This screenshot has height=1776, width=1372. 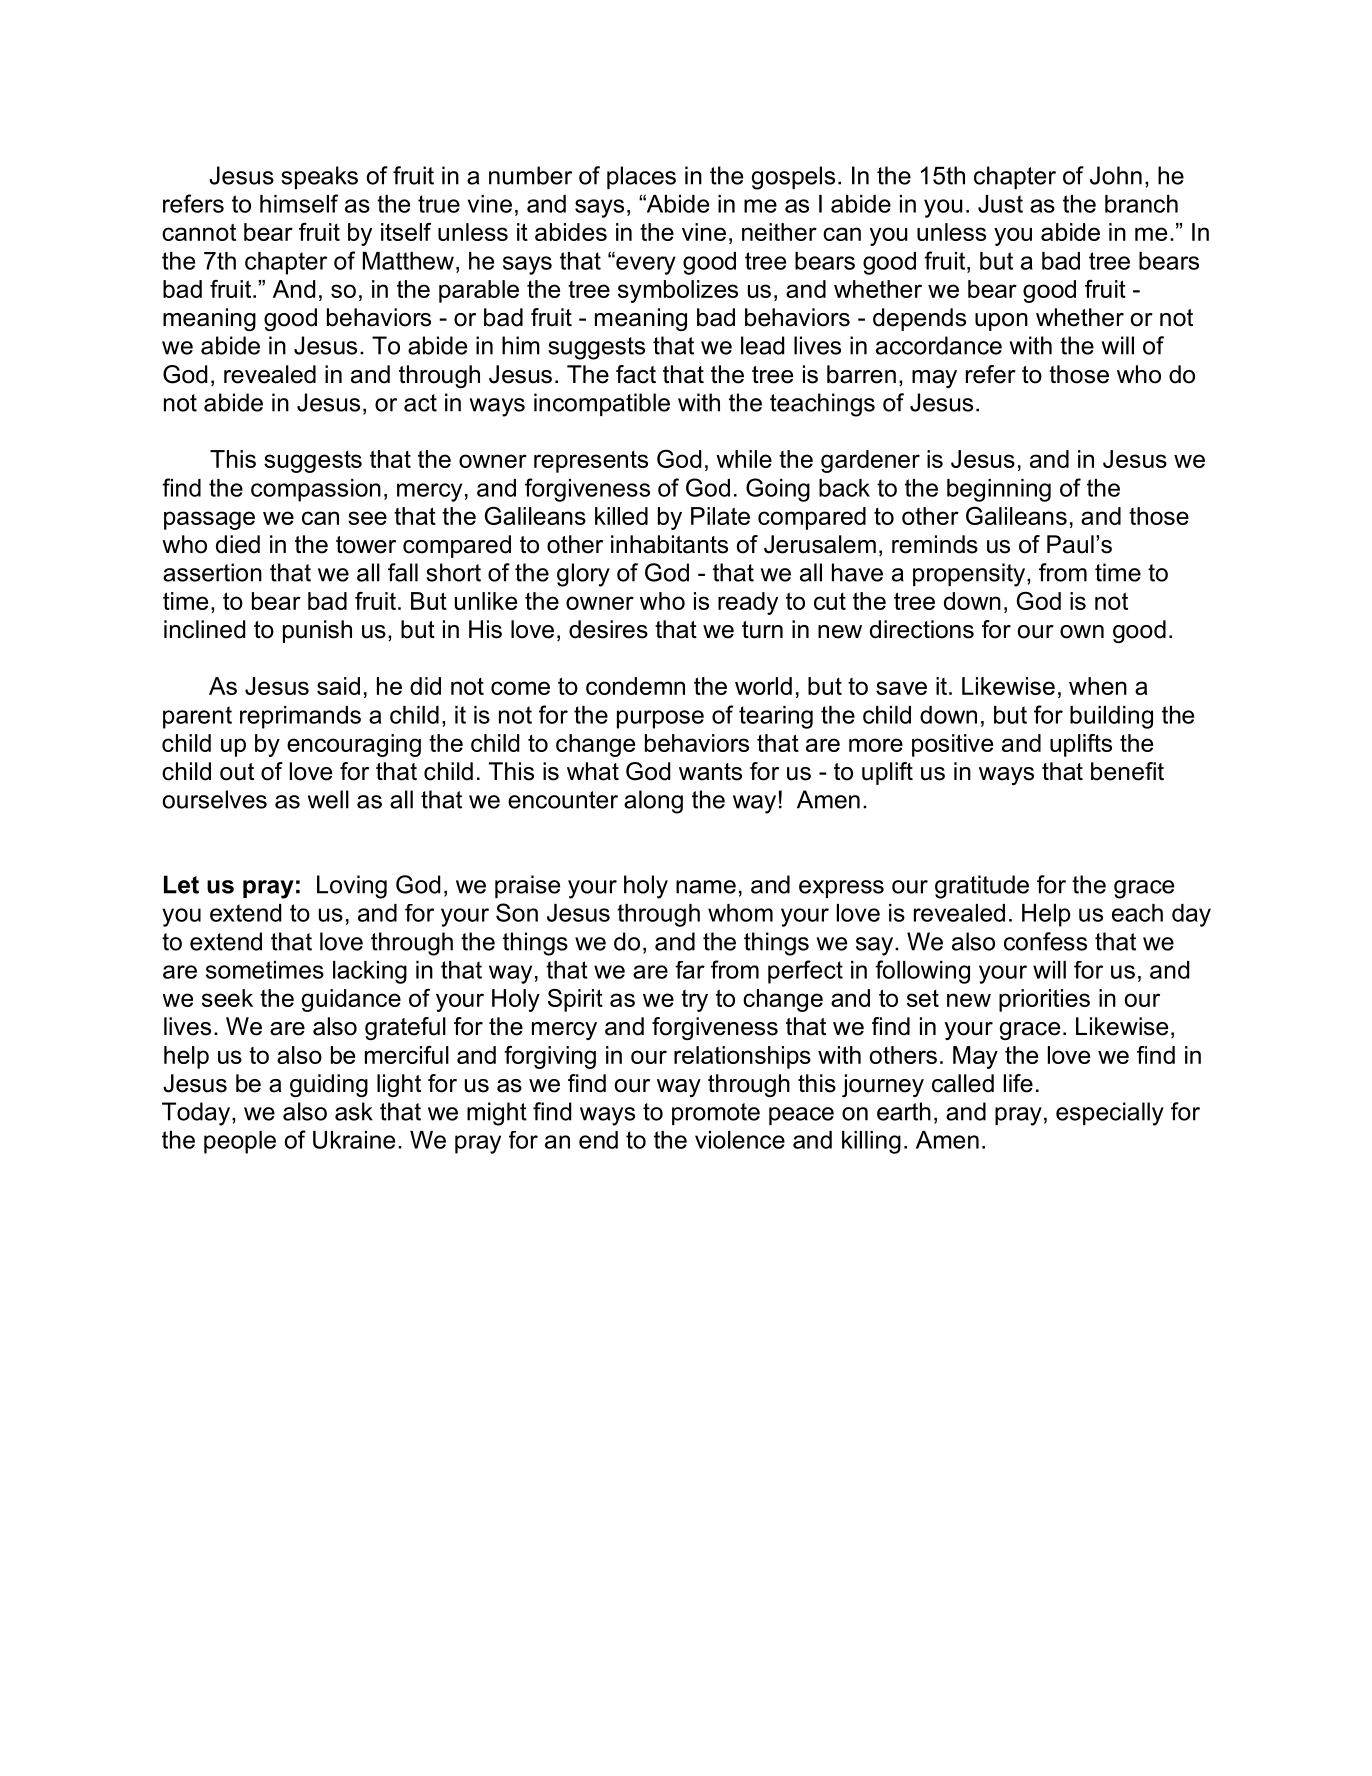 I want to click on inhabitants, so click(x=669, y=544).
